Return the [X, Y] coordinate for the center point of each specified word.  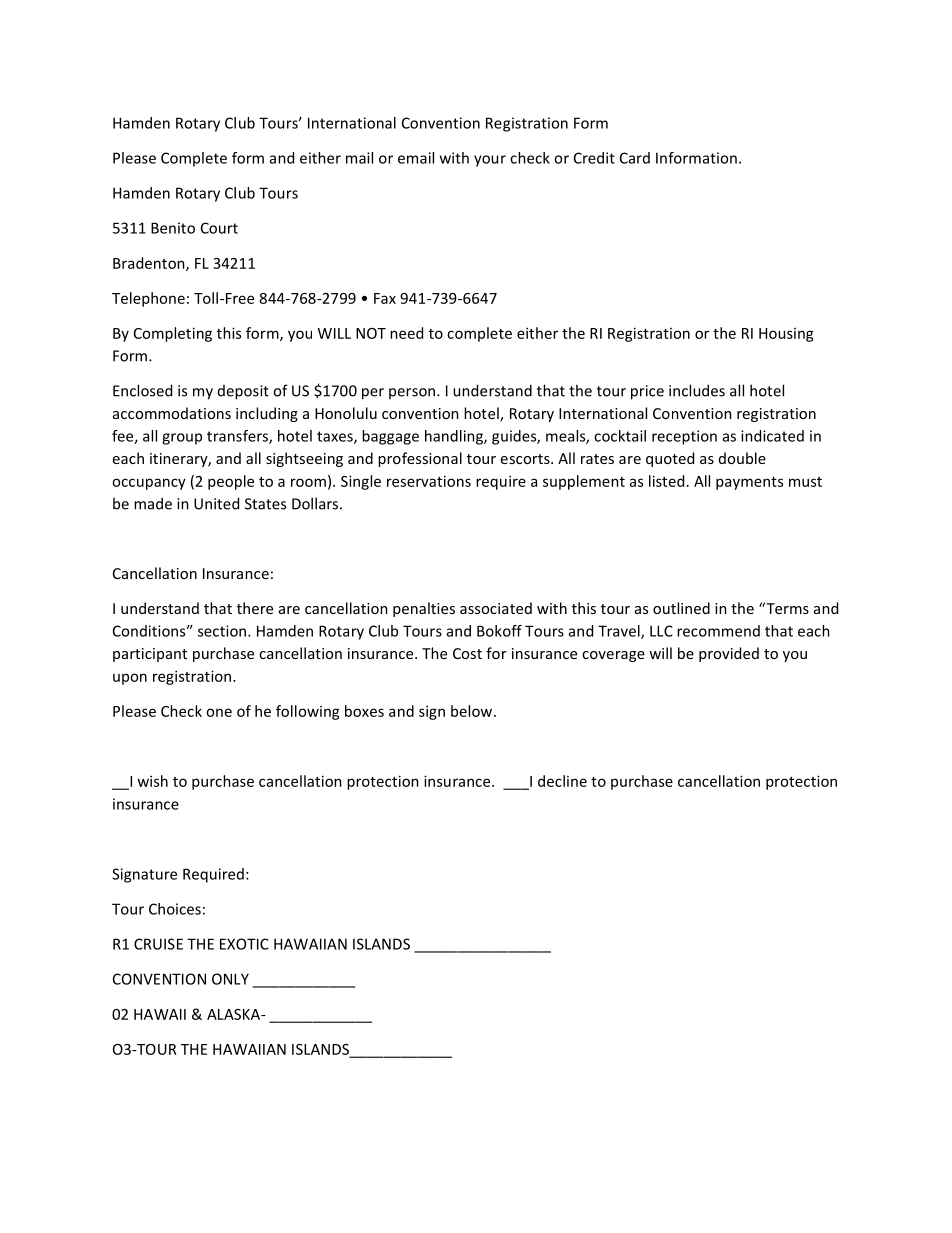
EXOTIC [244, 944]
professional [420, 459]
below [473, 711]
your [490, 161]
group [182, 439]
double [742, 458]
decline [562, 781]
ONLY [230, 979]
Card [635, 158]
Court [219, 228]
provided [729, 654]
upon [130, 679]
